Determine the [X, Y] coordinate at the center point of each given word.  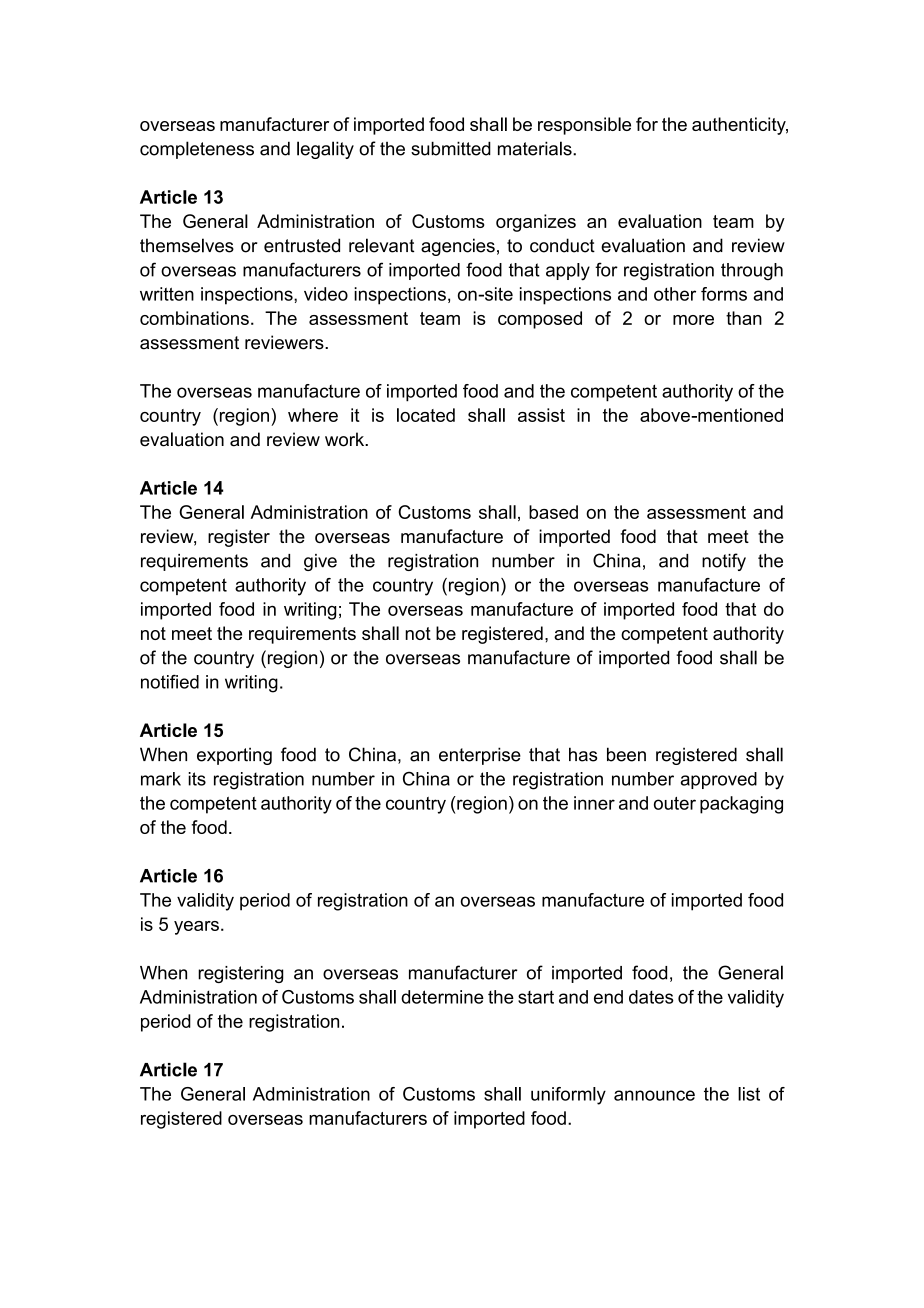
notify [724, 562]
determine [442, 997]
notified [170, 682]
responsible [584, 126]
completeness [197, 150]
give [320, 562]
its [197, 779]
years [196, 928]
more [693, 320]
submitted [451, 148]
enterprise [480, 756]
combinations [194, 318]
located [426, 415]
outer [675, 803]
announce [654, 1095]
